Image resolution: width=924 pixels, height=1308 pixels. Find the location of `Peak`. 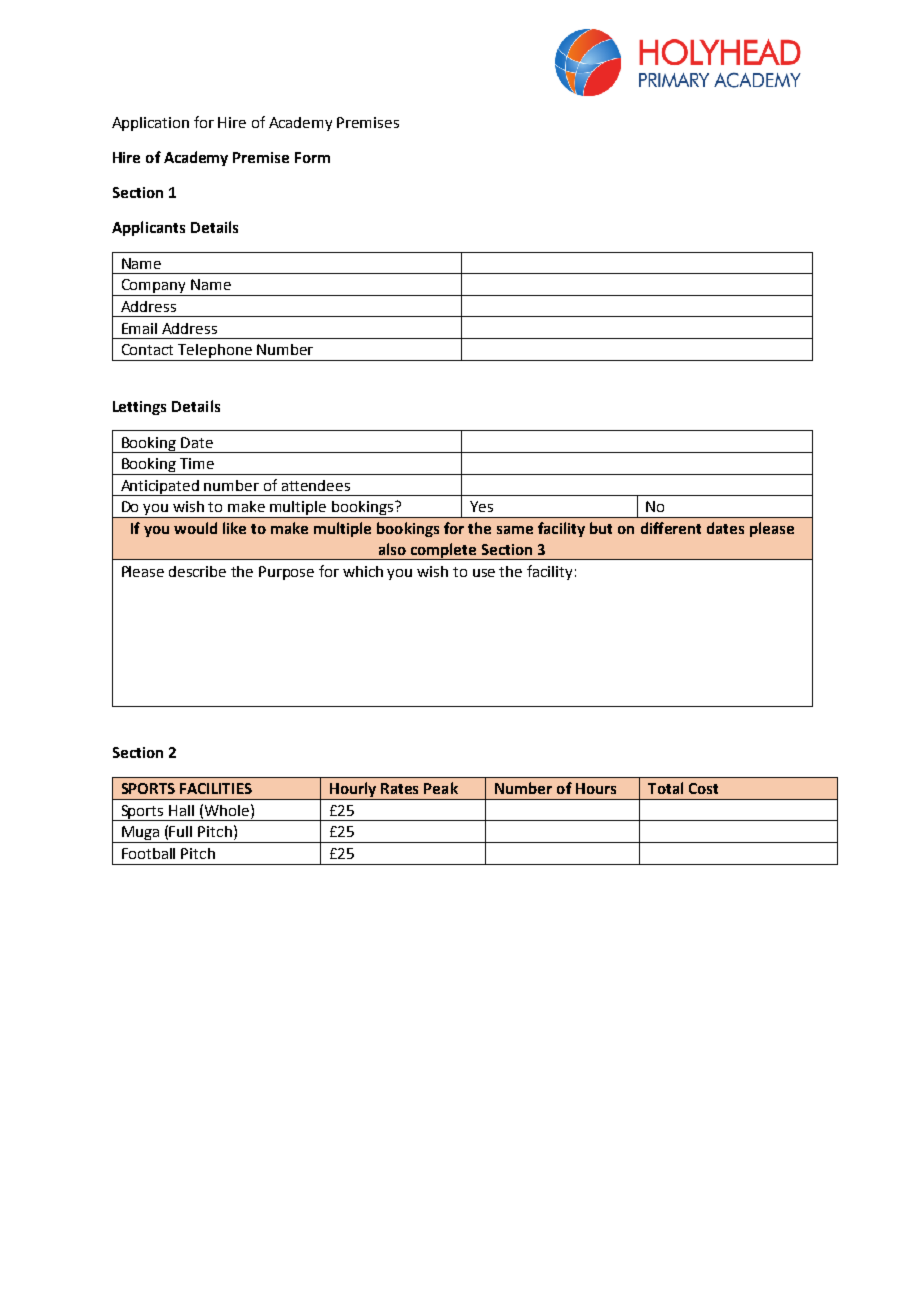

Peak is located at coordinates (441, 788).
